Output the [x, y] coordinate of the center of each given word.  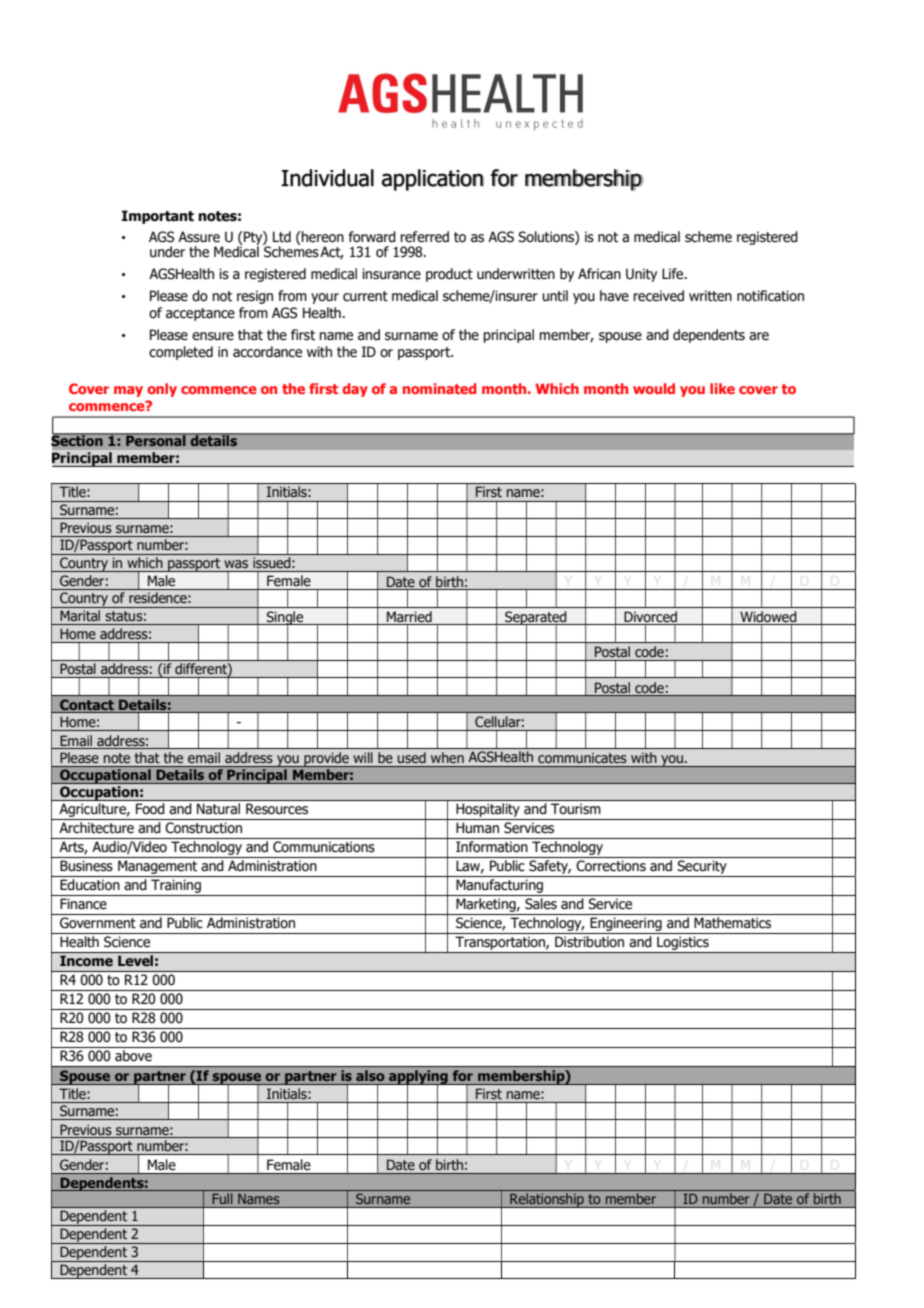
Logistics [683, 945]
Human [477, 828]
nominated [440, 388]
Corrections [611, 866]
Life [674, 274]
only [162, 390]
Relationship [547, 1200]
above [133, 1056]
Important [158, 217]
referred [424, 237]
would [654, 388]
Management [158, 868]
